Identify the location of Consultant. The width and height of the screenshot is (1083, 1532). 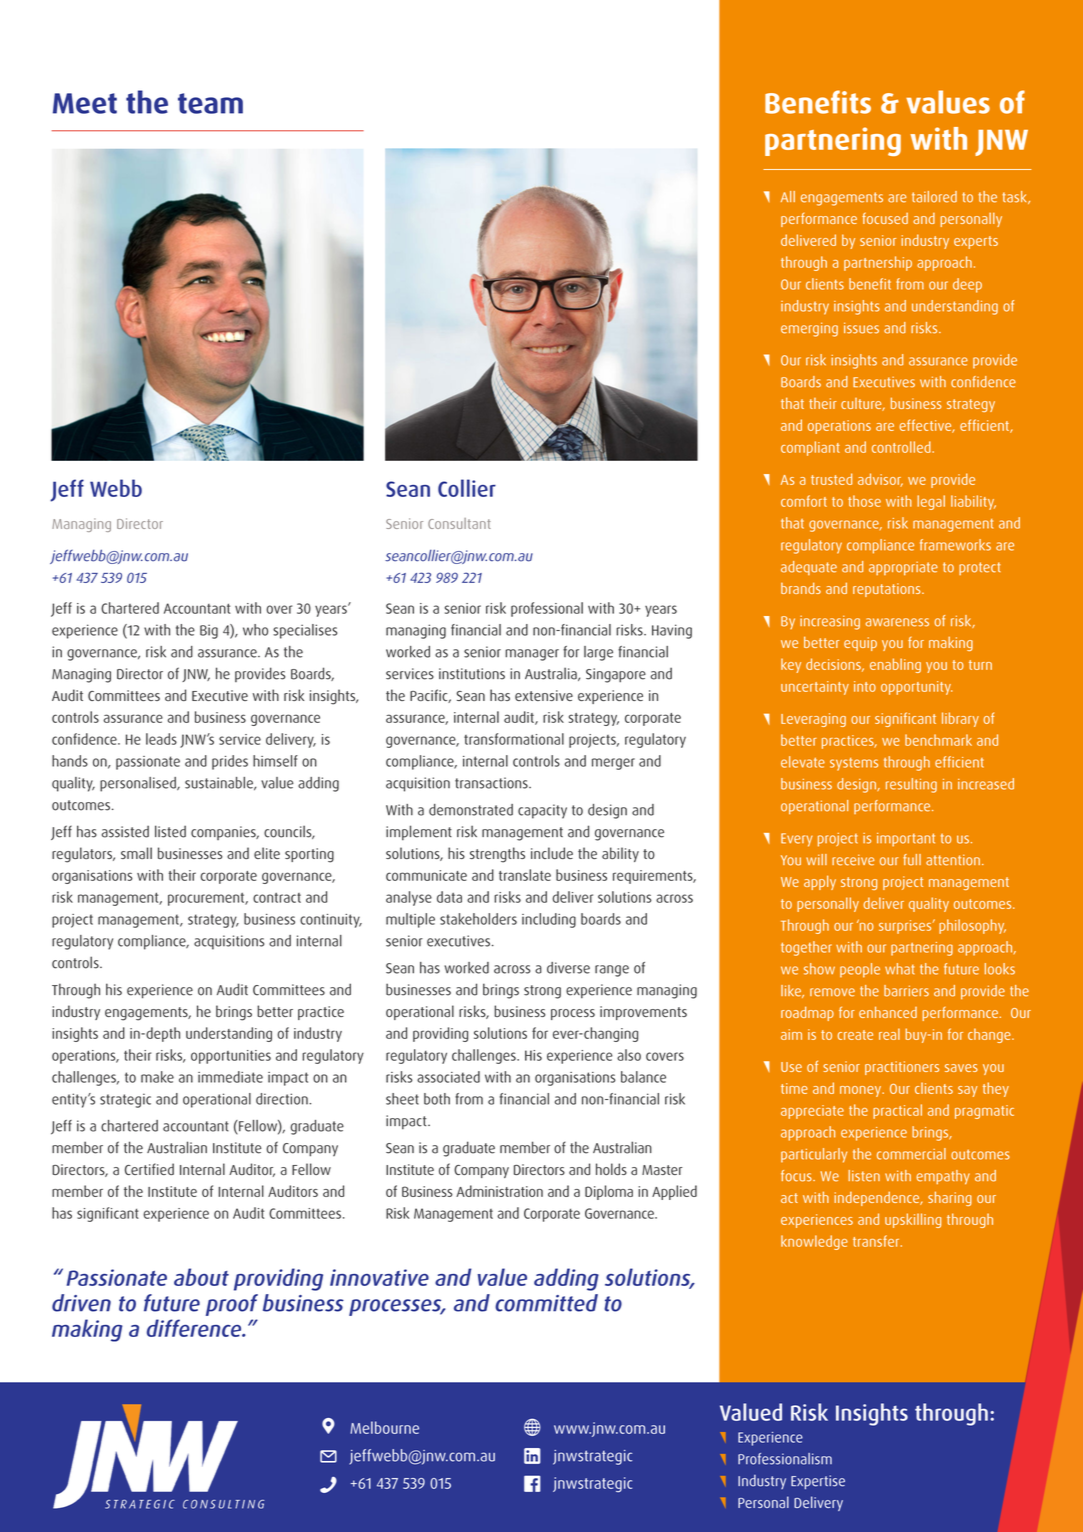
(459, 523).
